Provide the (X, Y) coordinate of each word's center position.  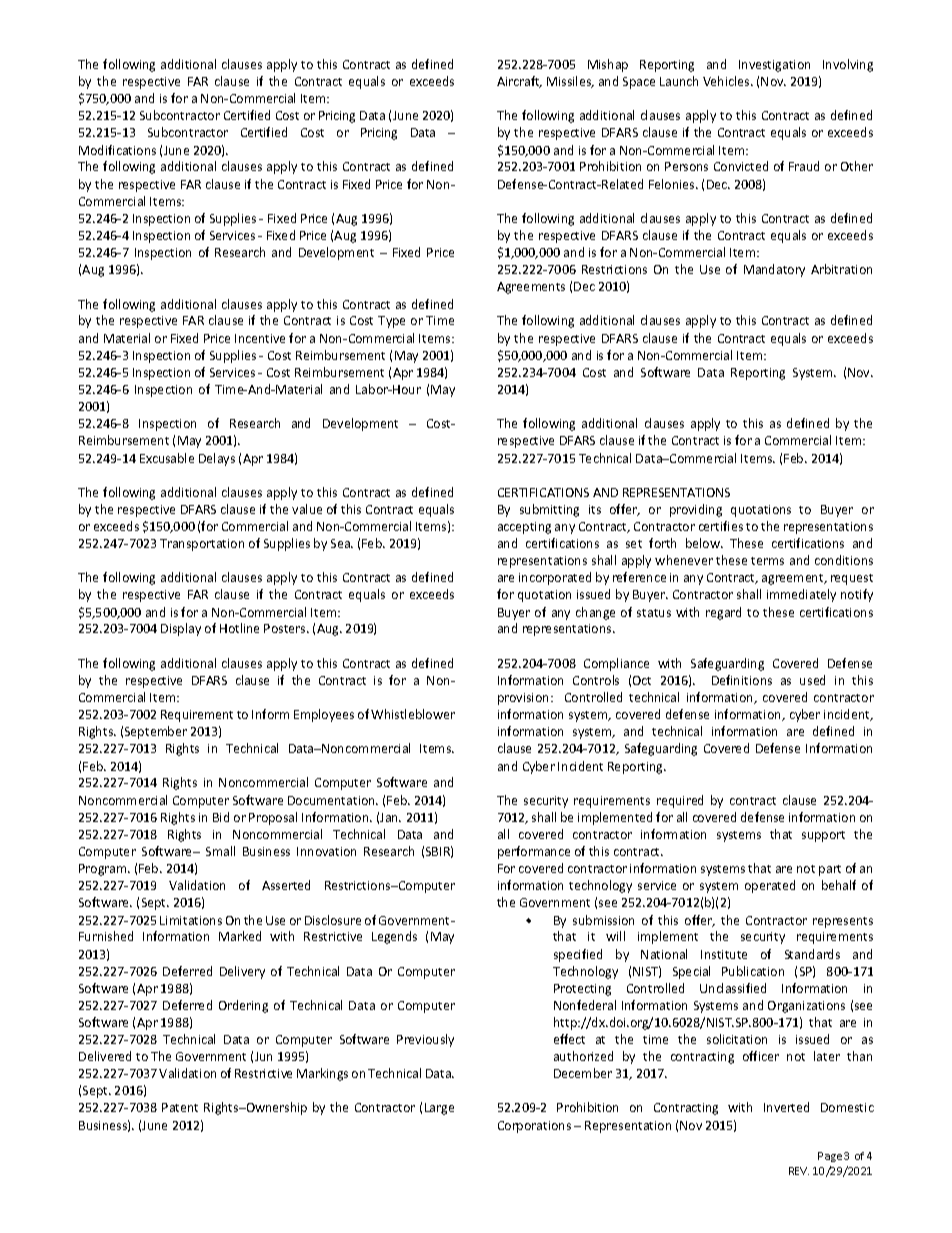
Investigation (774, 66)
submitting (549, 510)
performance (534, 852)
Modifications (117, 150)
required (680, 801)
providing (696, 510)
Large (439, 1109)
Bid (221, 817)
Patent (180, 1107)
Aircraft (519, 82)
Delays (217, 459)
